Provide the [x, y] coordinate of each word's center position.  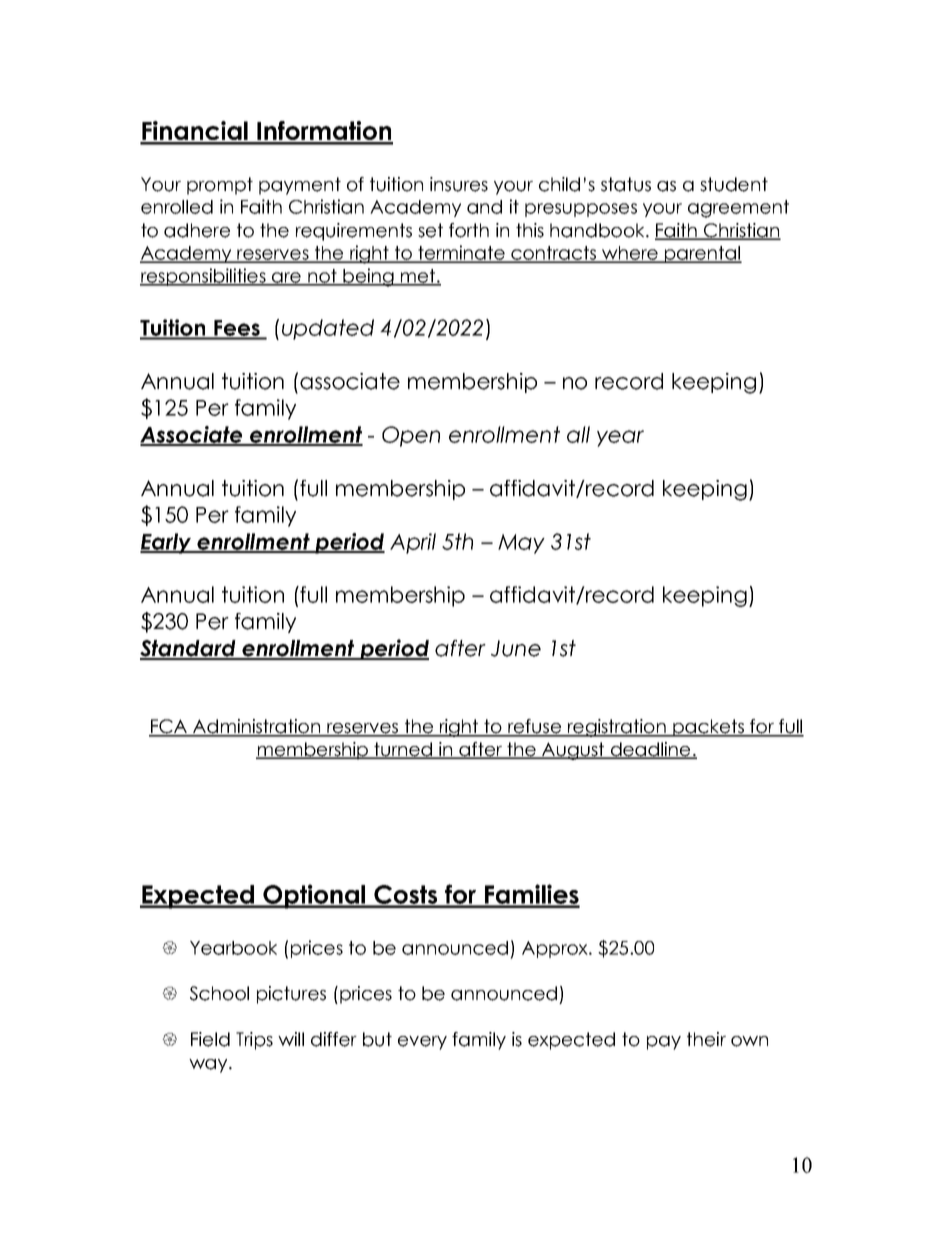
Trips [254, 1041]
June [516, 648]
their [706, 1039]
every [422, 1043]
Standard [189, 649]
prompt [220, 186]
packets [708, 728]
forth [469, 230]
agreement [738, 209]
